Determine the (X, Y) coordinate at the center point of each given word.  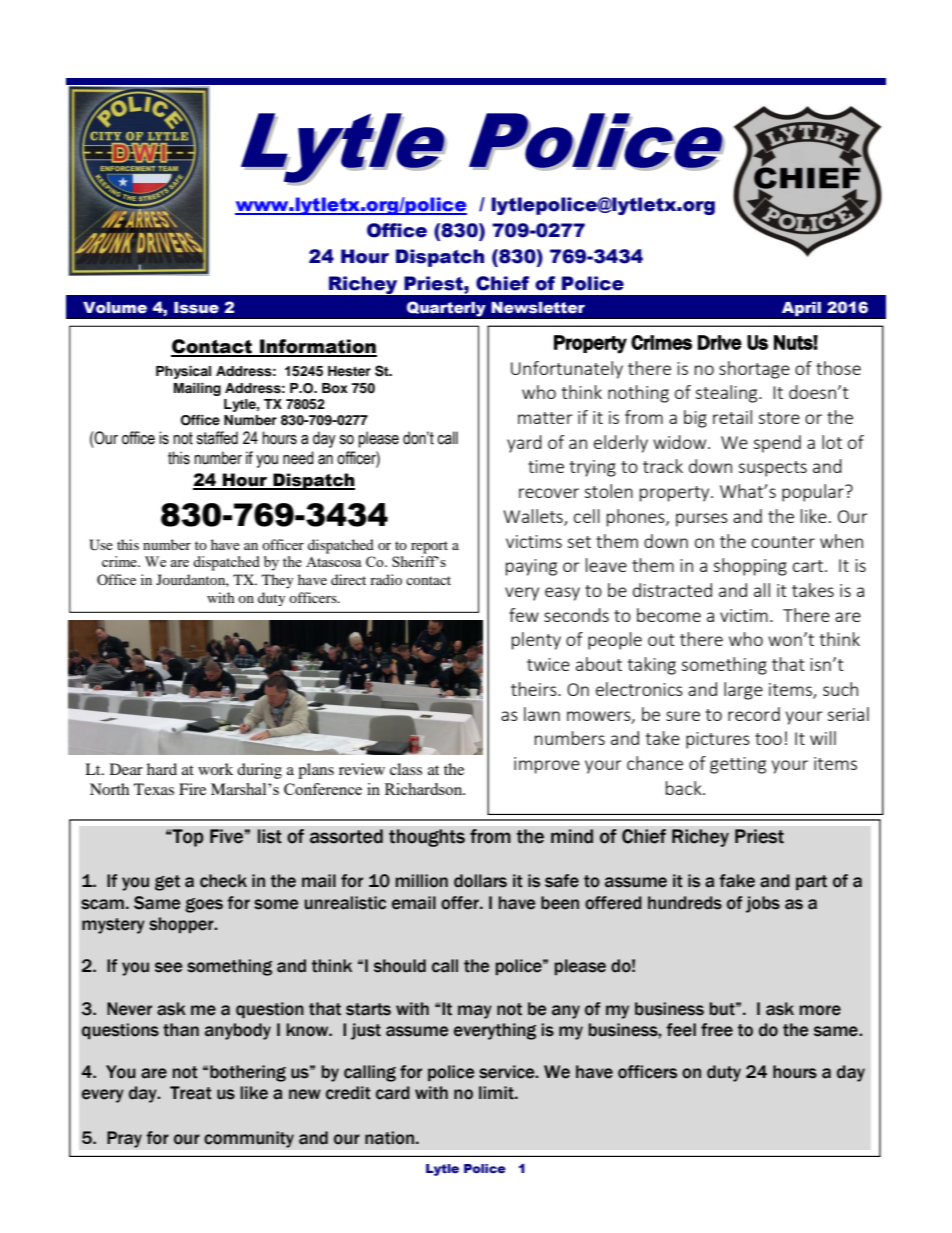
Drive (720, 342)
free (717, 1030)
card (393, 1093)
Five (226, 836)
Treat (191, 1093)
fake (737, 881)
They (278, 581)
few (524, 615)
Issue (196, 308)
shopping (750, 567)
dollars (480, 881)
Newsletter (538, 308)
